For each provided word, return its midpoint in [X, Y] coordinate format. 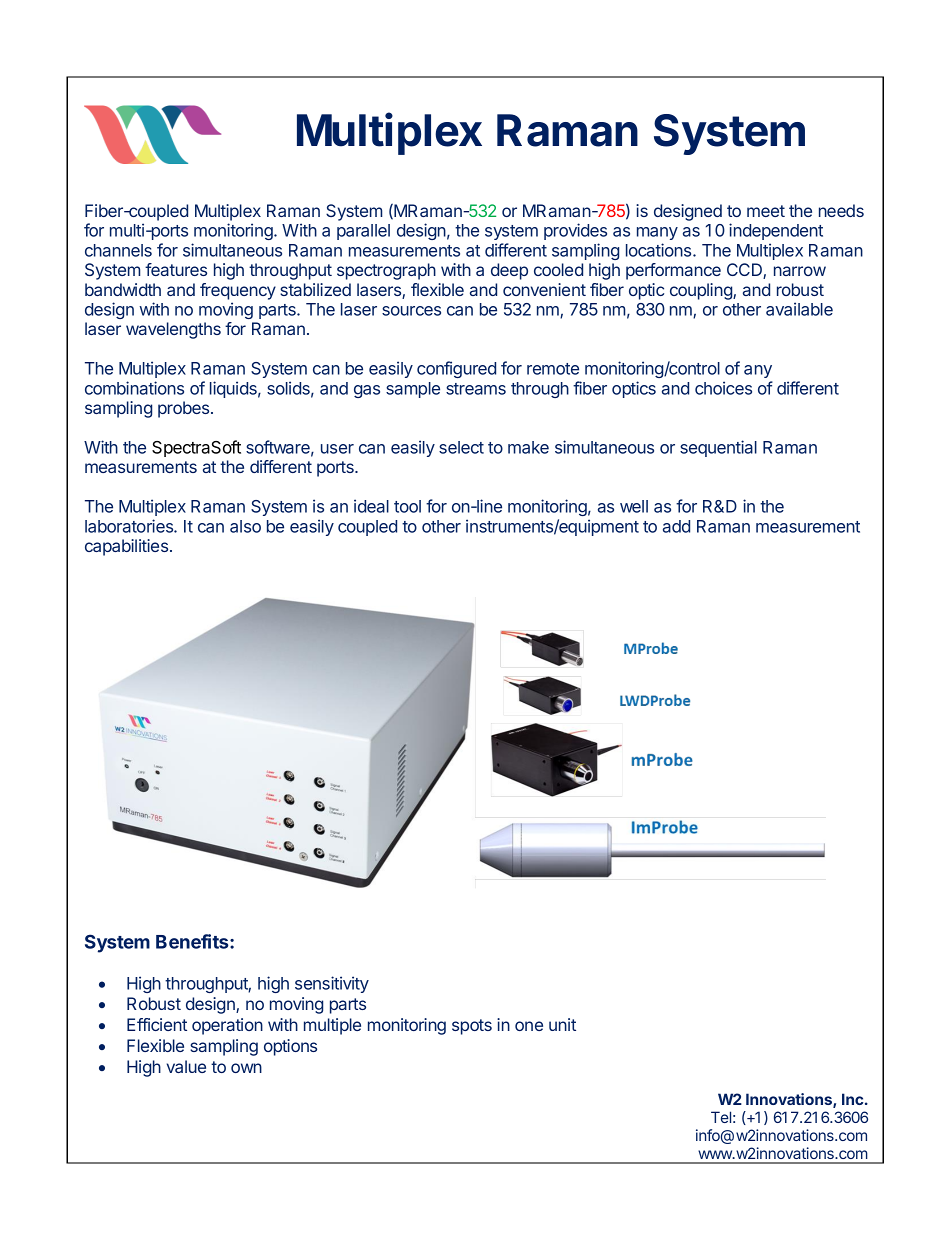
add [676, 526]
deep [509, 271]
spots [472, 1027]
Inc [852, 1099]
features [176, 269]
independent [776, 231]
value [186, 1066]
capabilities [126, 547]
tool [407, 506]
